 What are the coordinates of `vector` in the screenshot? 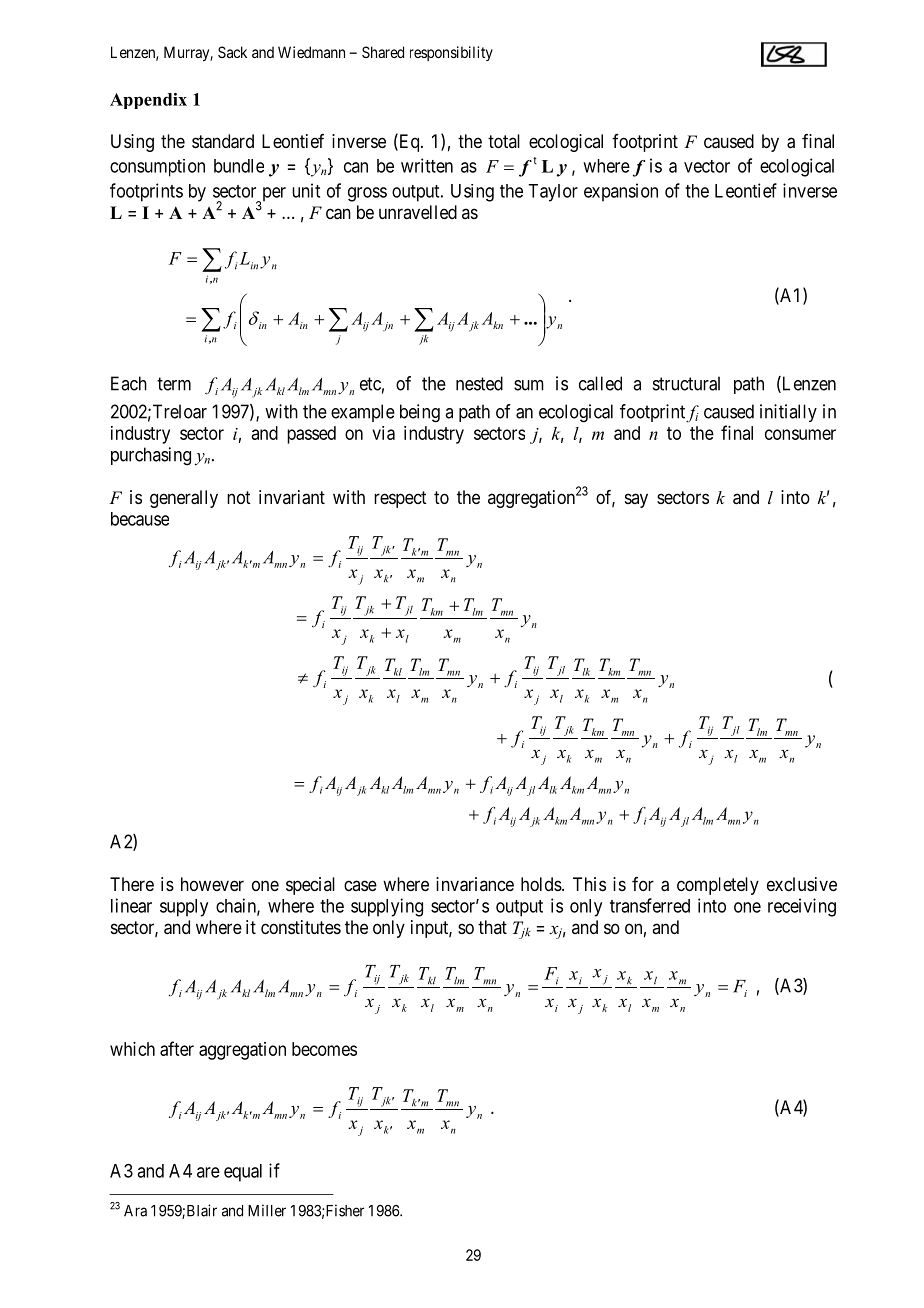 It's located at (707, 166).
